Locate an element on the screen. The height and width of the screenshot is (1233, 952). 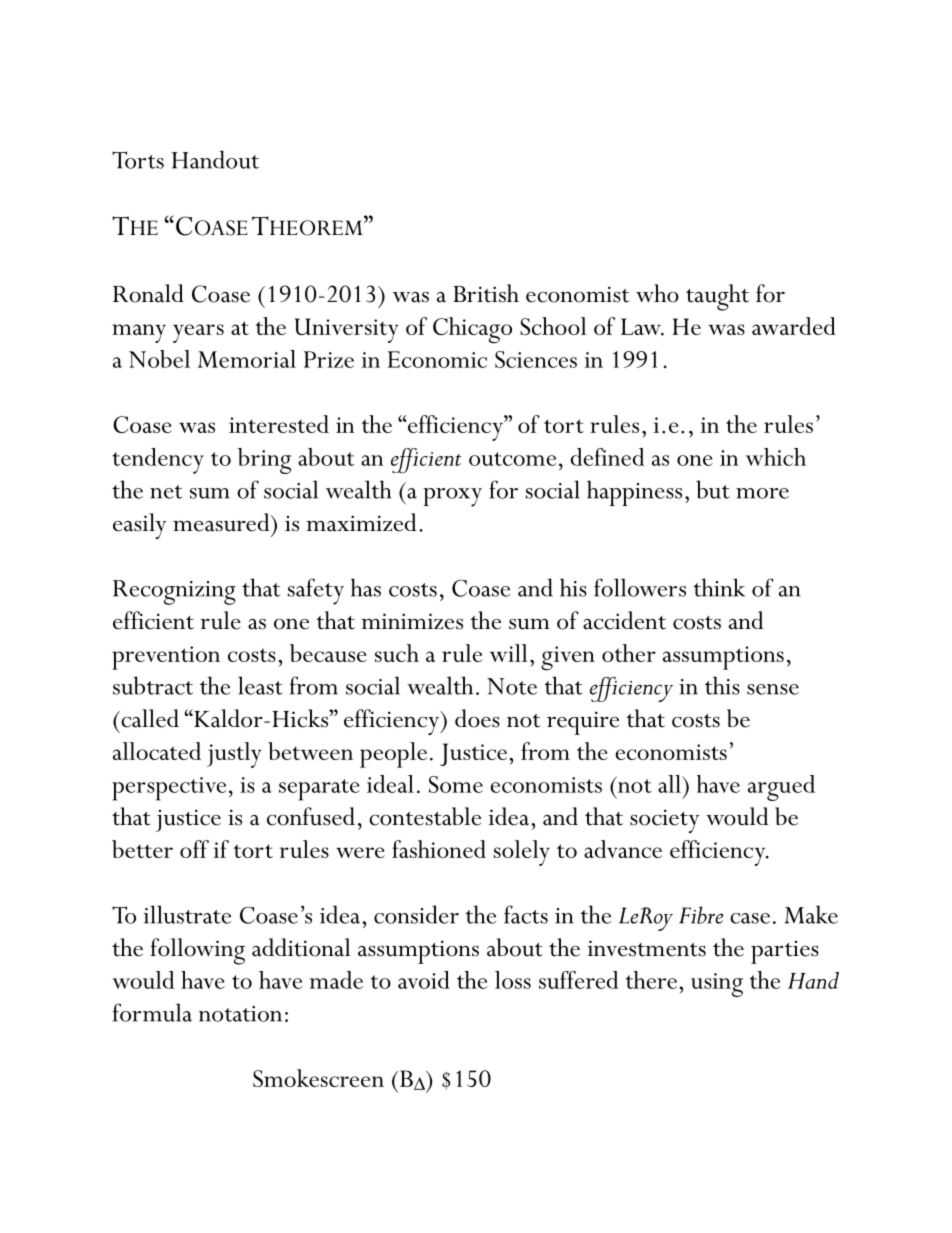
least is located at coordinates (260, 685).
